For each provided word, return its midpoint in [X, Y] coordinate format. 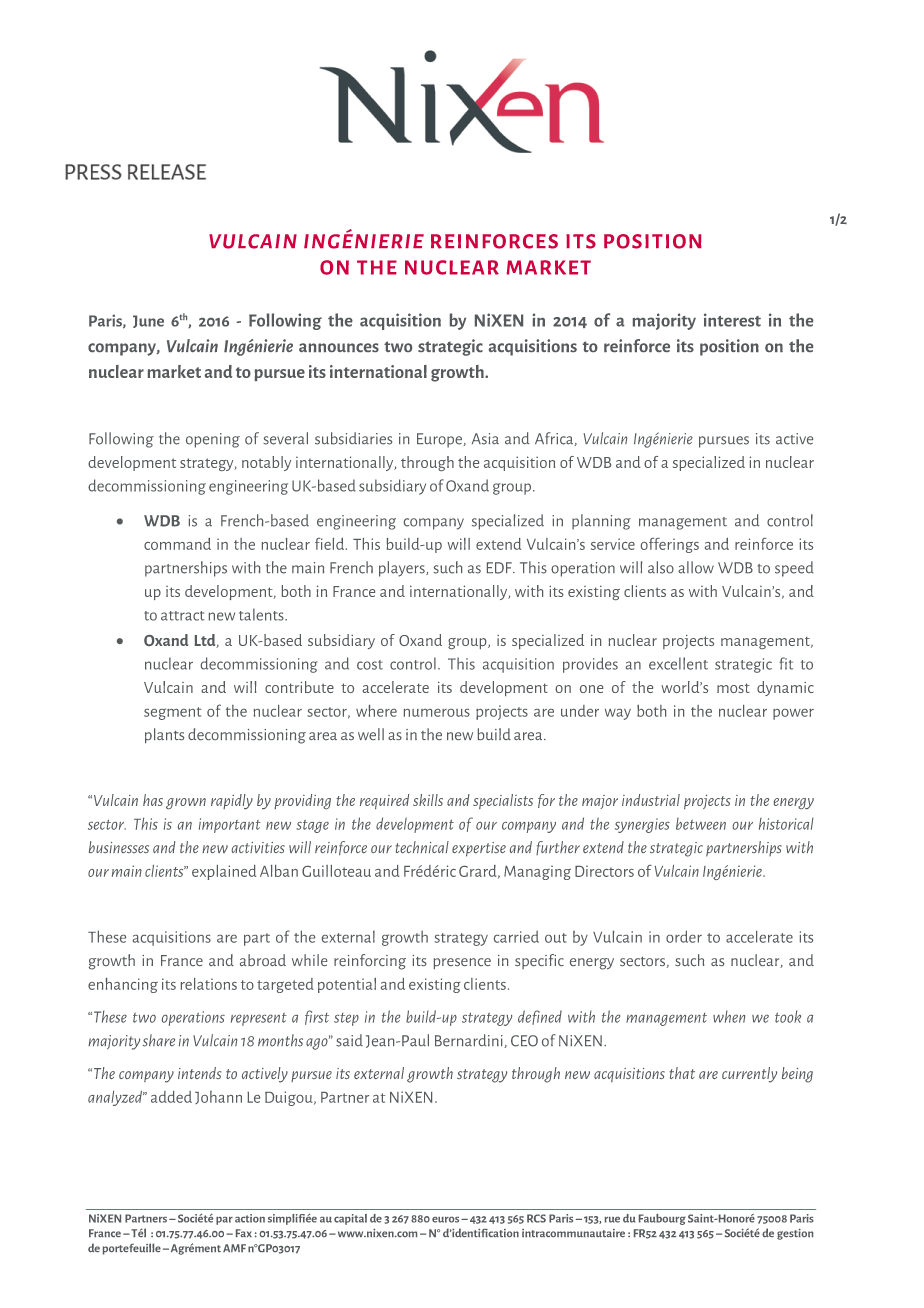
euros [447, 1220]
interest [732, 320]
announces [339, 347]
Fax [244, 1233]
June [148, 321]
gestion [795, 1234]
